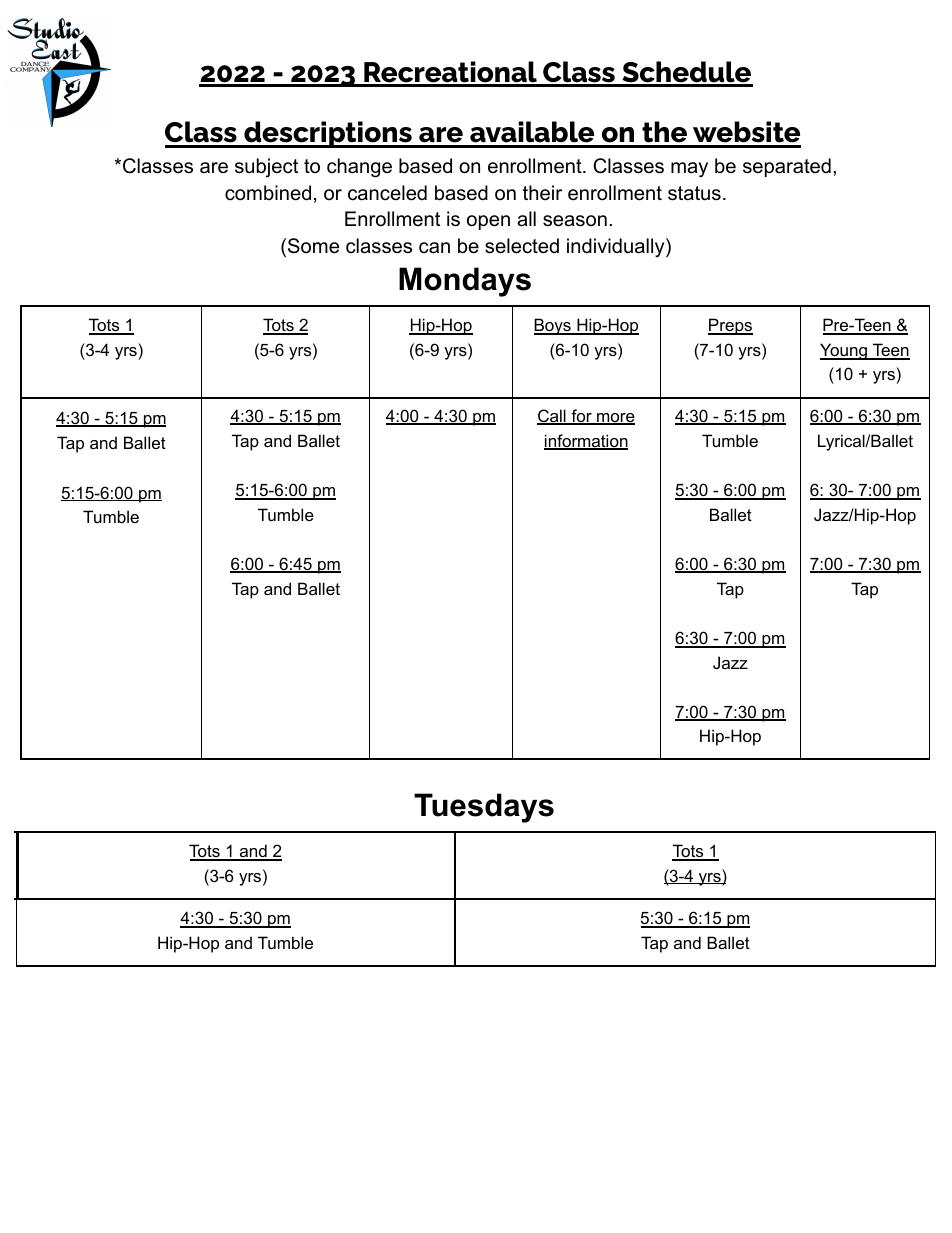 The width and height of the screenshot is (952, 1233). I want to click on Call, so click(552, 417).
